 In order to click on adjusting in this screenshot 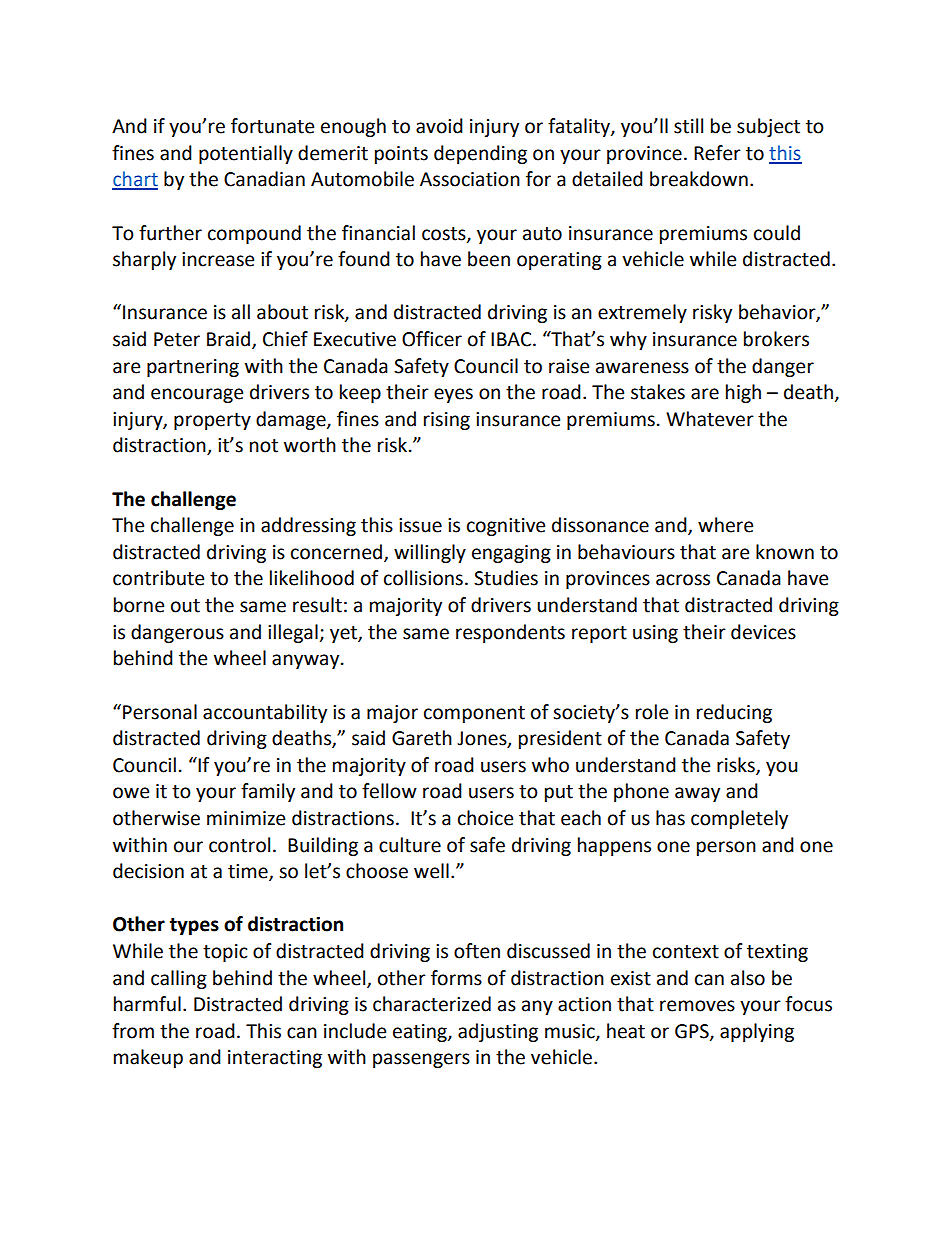, I will do `click(498, 1032)`.
